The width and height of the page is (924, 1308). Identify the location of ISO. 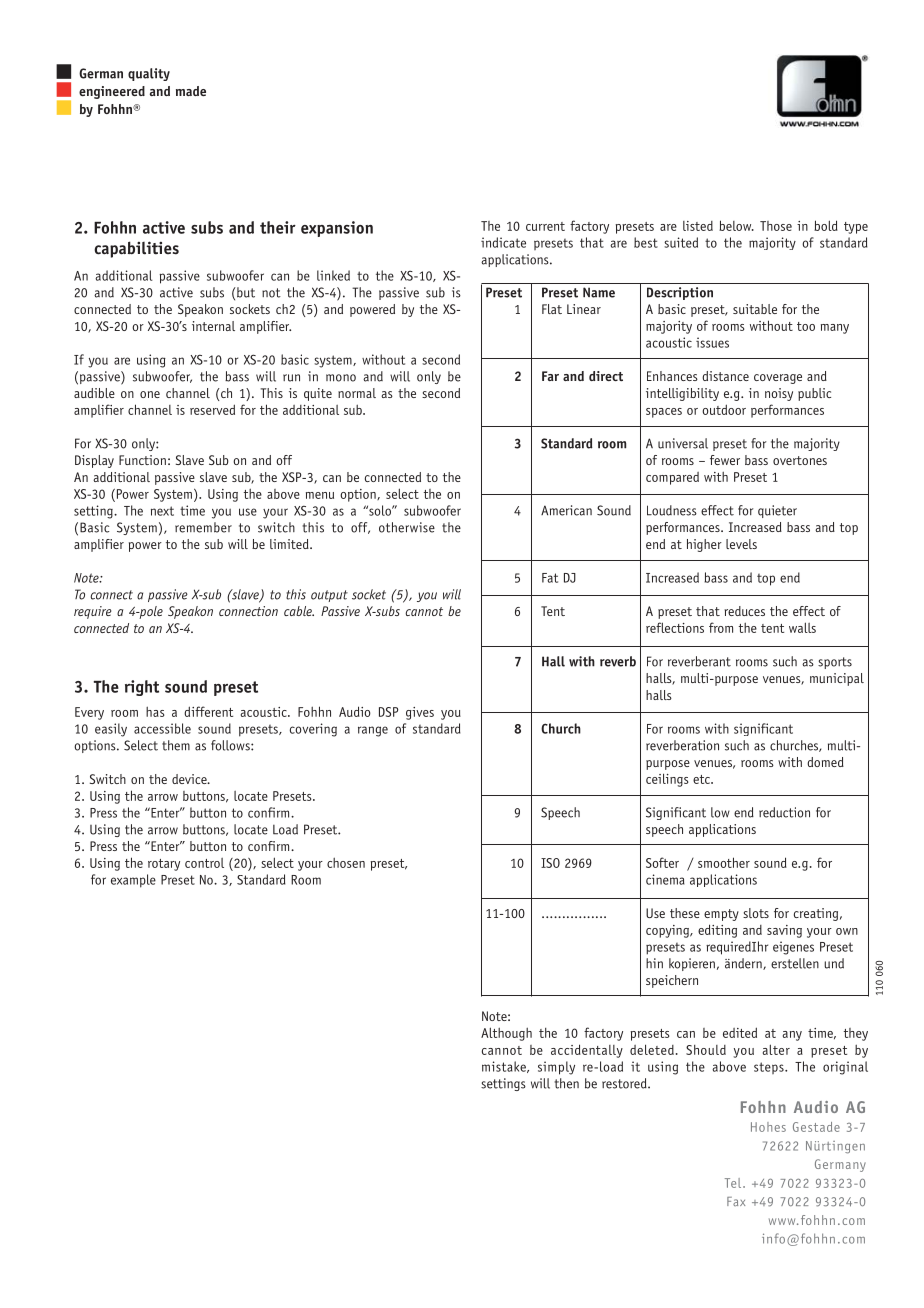
(550, 863).
